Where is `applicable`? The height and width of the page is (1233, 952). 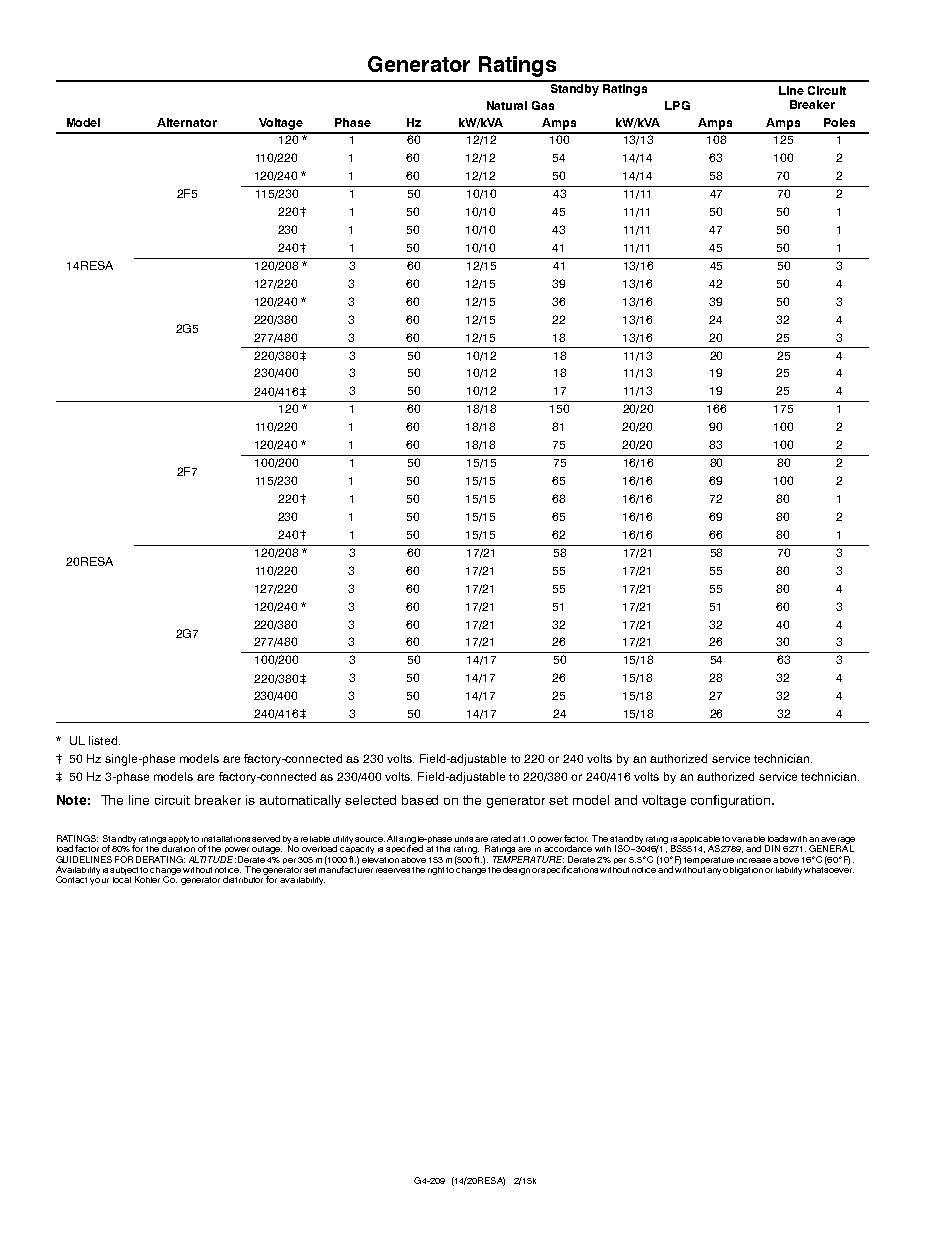 applicable is located at coordinates (699, 841).
